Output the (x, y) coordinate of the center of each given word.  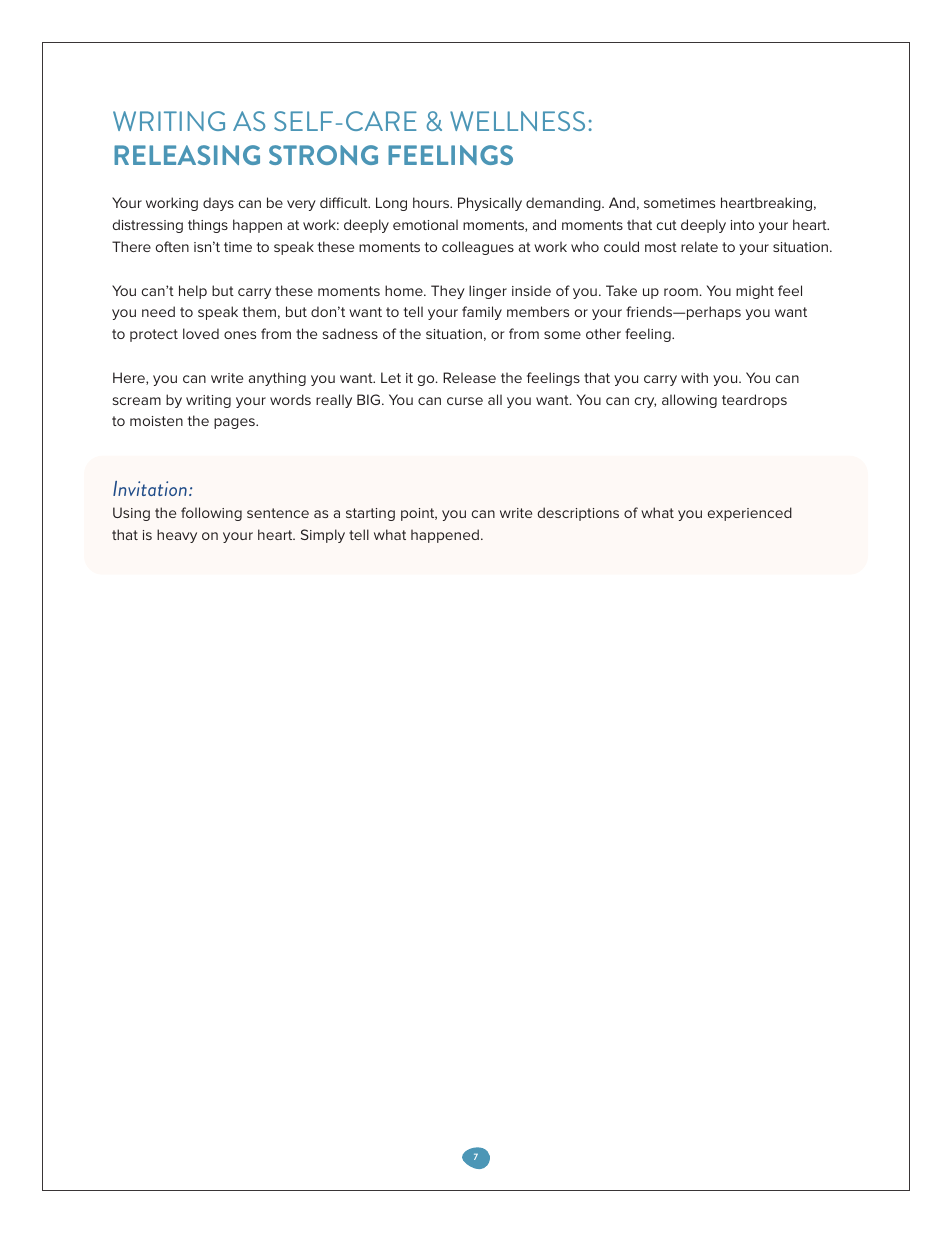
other (603, 333)
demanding (564, 204)
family (482, 313)
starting (370, 514)
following (211, 514)
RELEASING (187, 155)
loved (201, 333)
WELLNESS (517, 121)
